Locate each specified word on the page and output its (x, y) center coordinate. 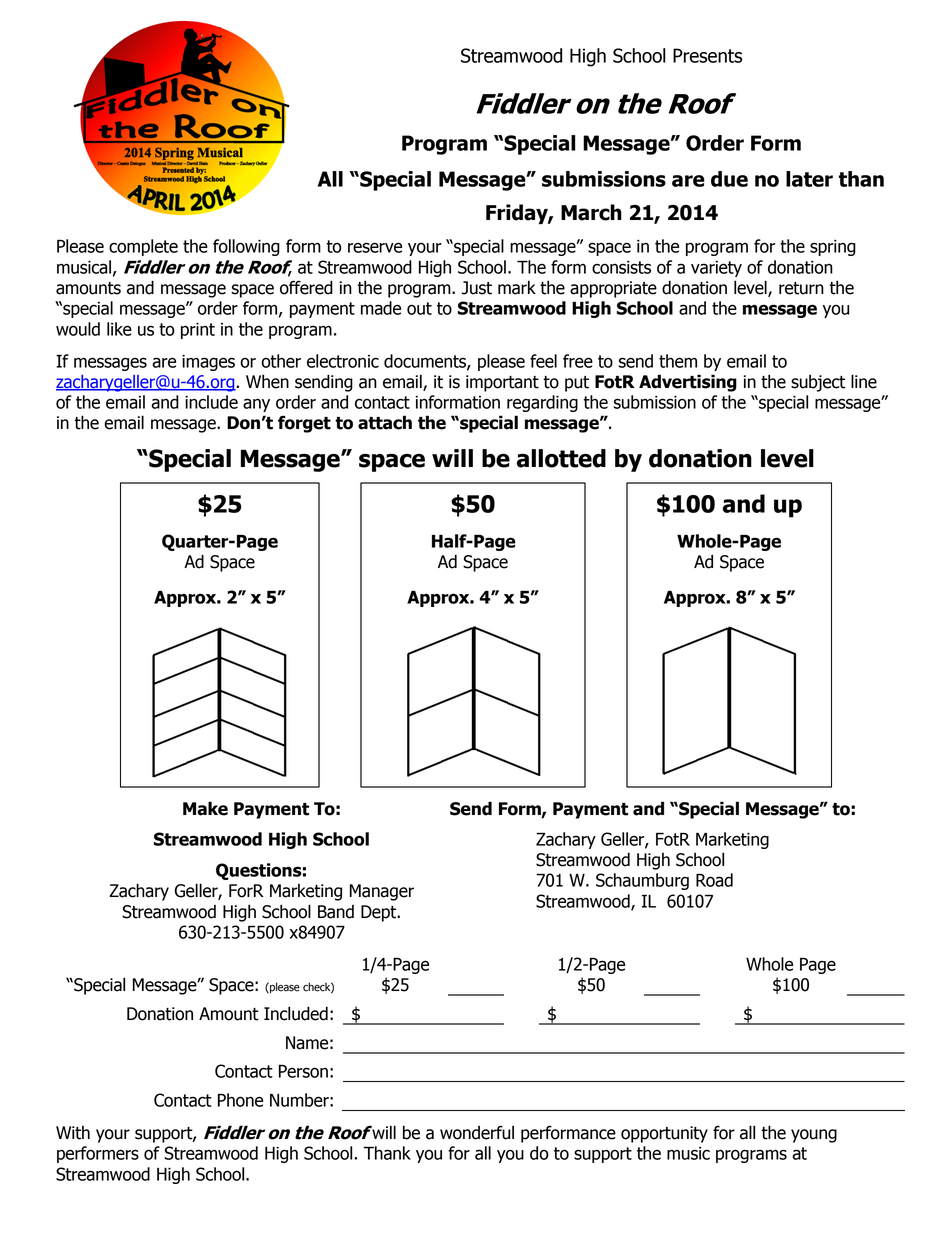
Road (714, 880)
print (198, 331)
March (591, 212)
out (419, 308)
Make (205, 808)
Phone (240, 1100)
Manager (382, 892)
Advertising (688, 383)
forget (304, 424)
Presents (708, 55)
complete (143, 247)
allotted (561, 458)
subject (818, 383)
